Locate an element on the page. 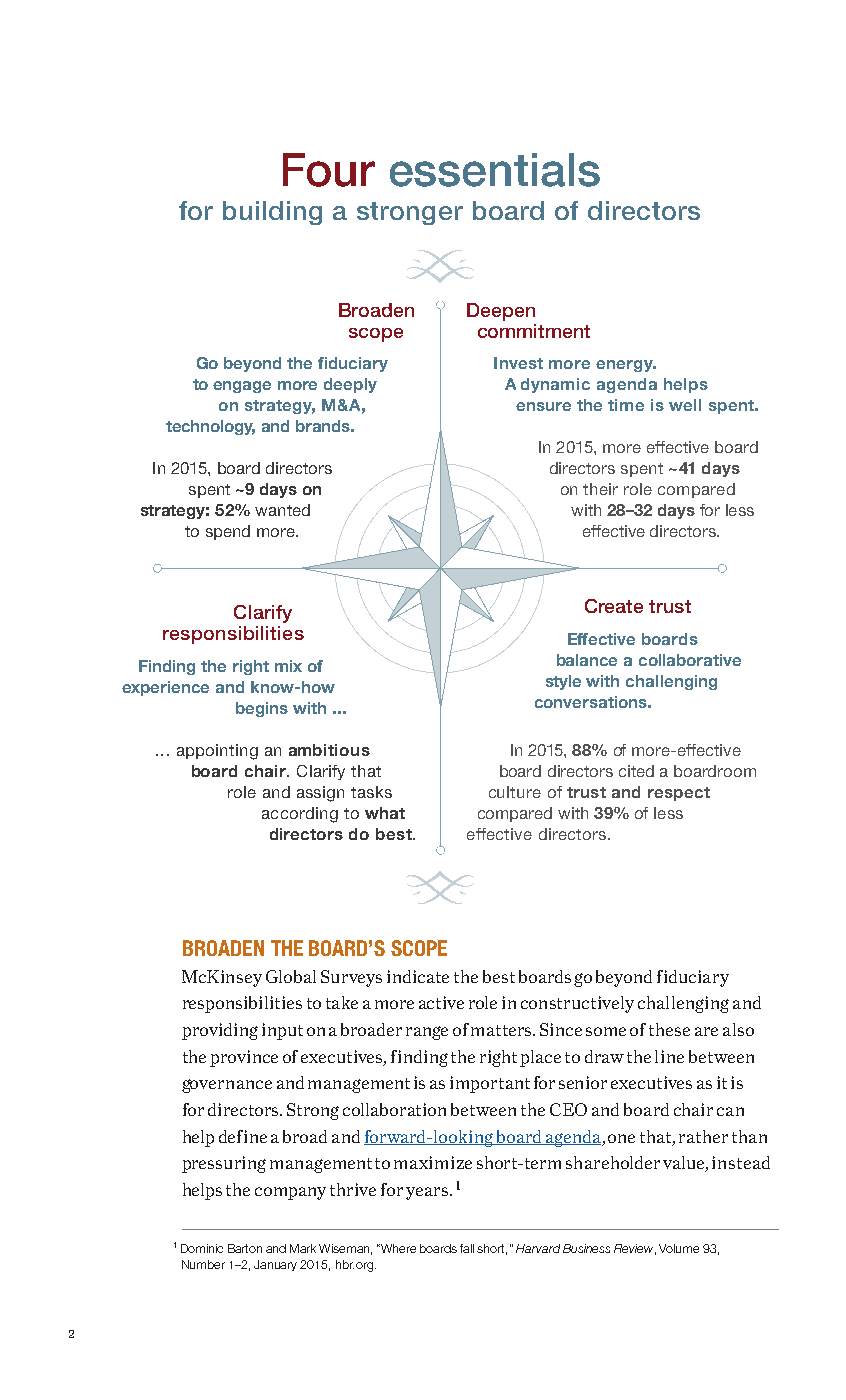  begins is located at coordinates (262, 709).
